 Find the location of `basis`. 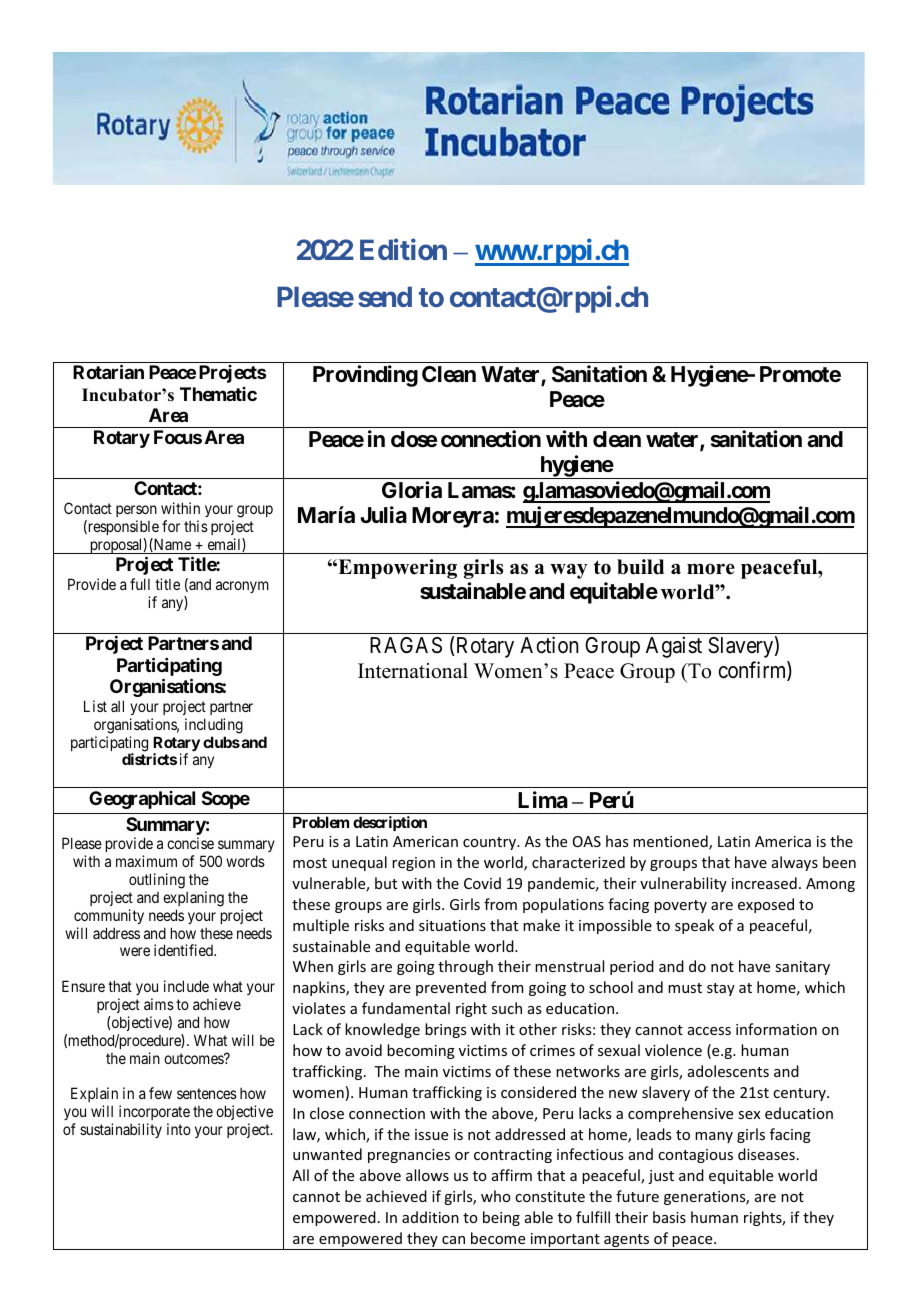

basis is located at coordinates (669, 1217).
